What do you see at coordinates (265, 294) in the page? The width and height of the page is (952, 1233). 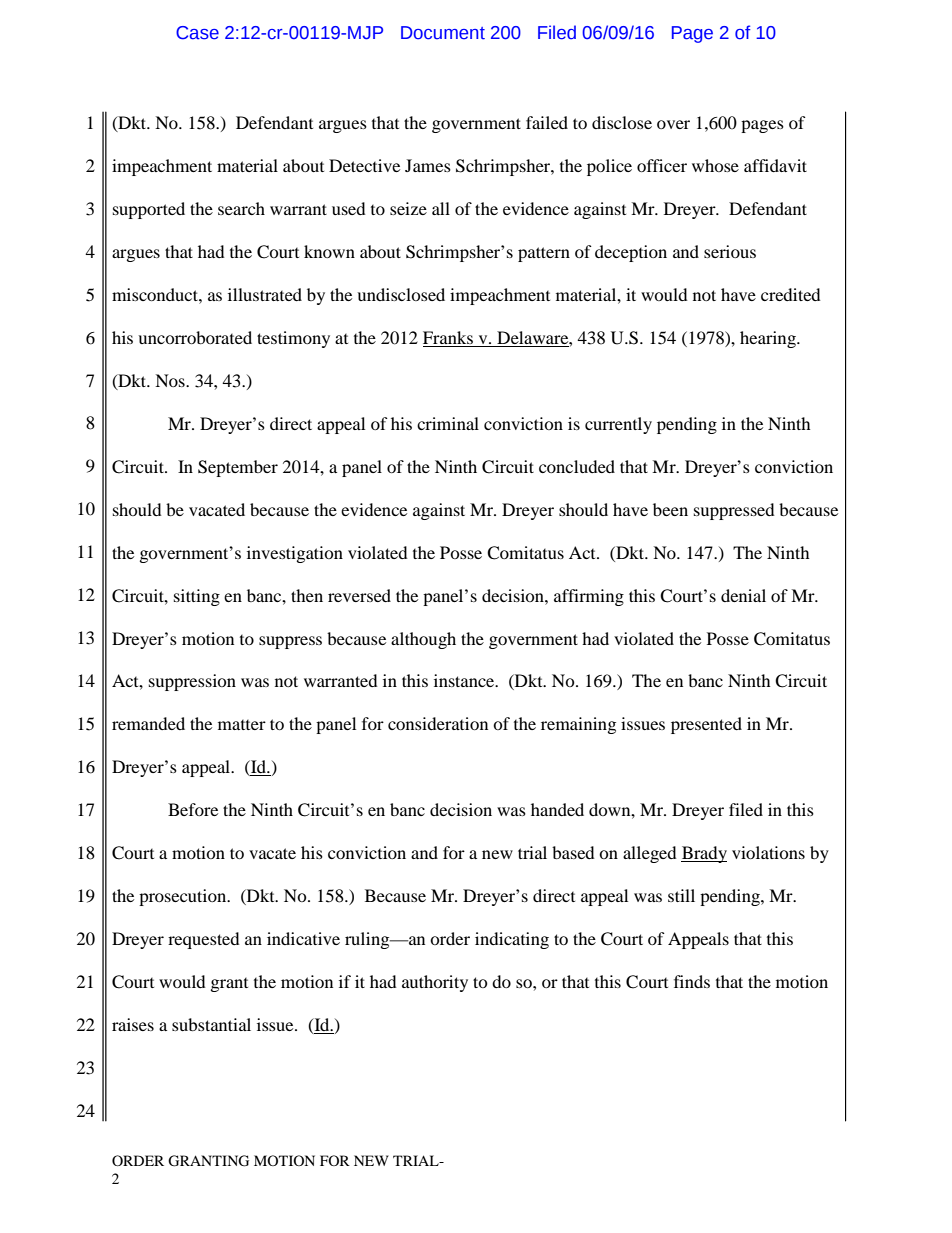 I see `illustrated` at bounding box center [265, 294].
